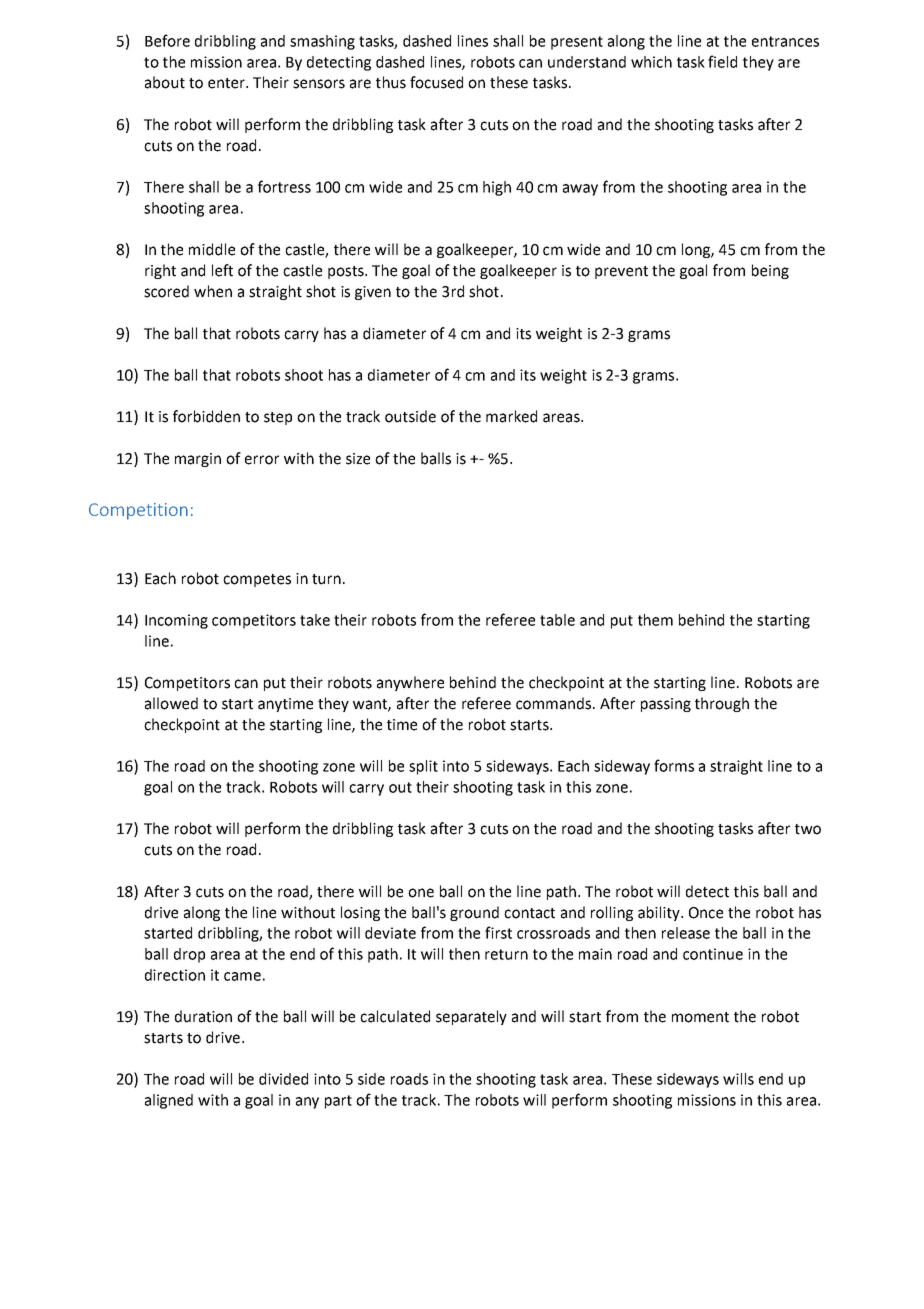  What do you see at coordinates (557, 620) in the screenshot?
I see `table` at bounding box center [557, 620].
